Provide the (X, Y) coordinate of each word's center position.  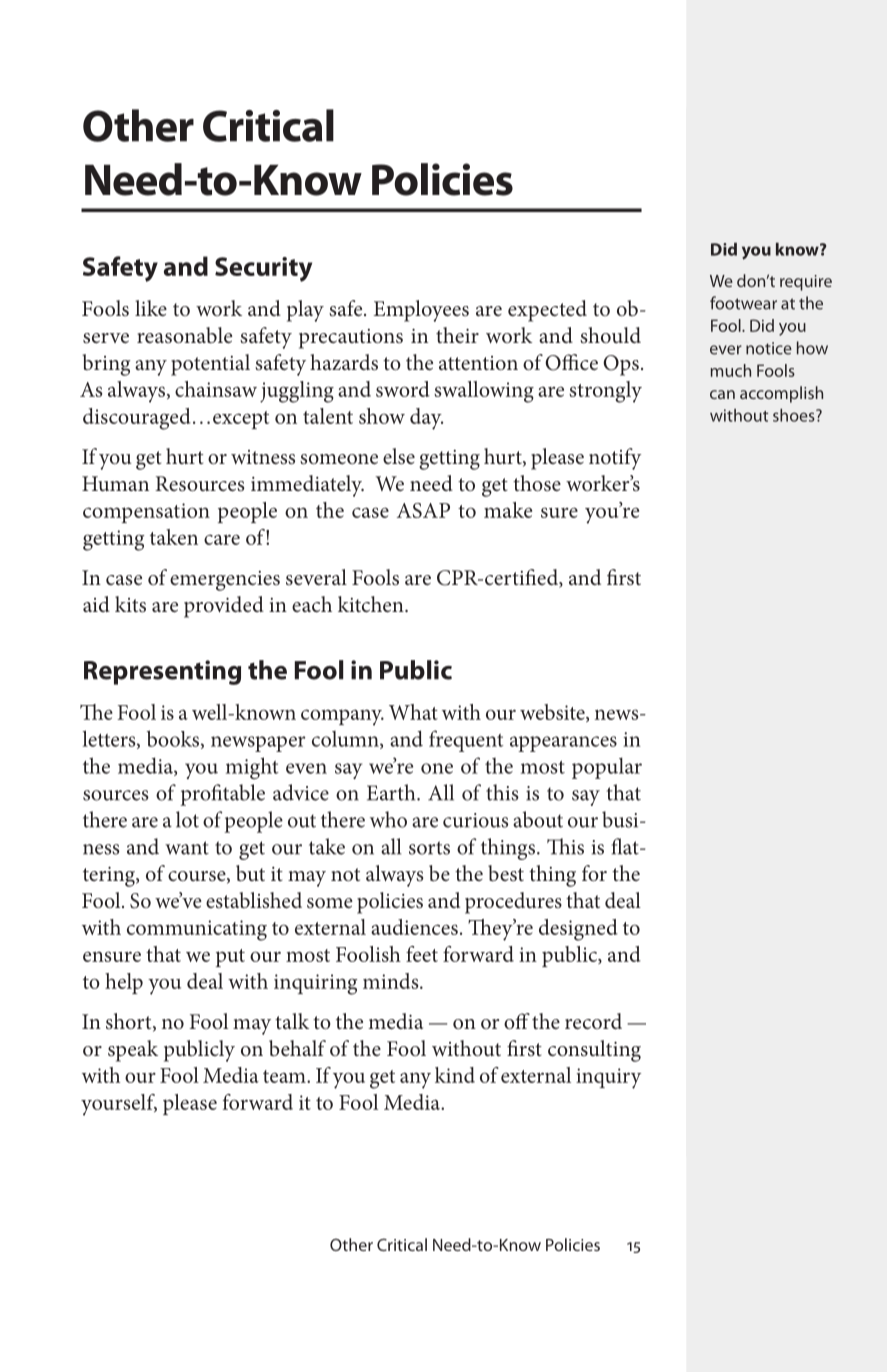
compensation (146, 513)
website (553, 713)
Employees (421, 311)
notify (615, 459)
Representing (162, 672)
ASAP (423, 510)
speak (133, 1051)
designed (578, 930)
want (187, 848)
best (506, 873)
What (413, 712)
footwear (743, 303)
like (151, 308)
